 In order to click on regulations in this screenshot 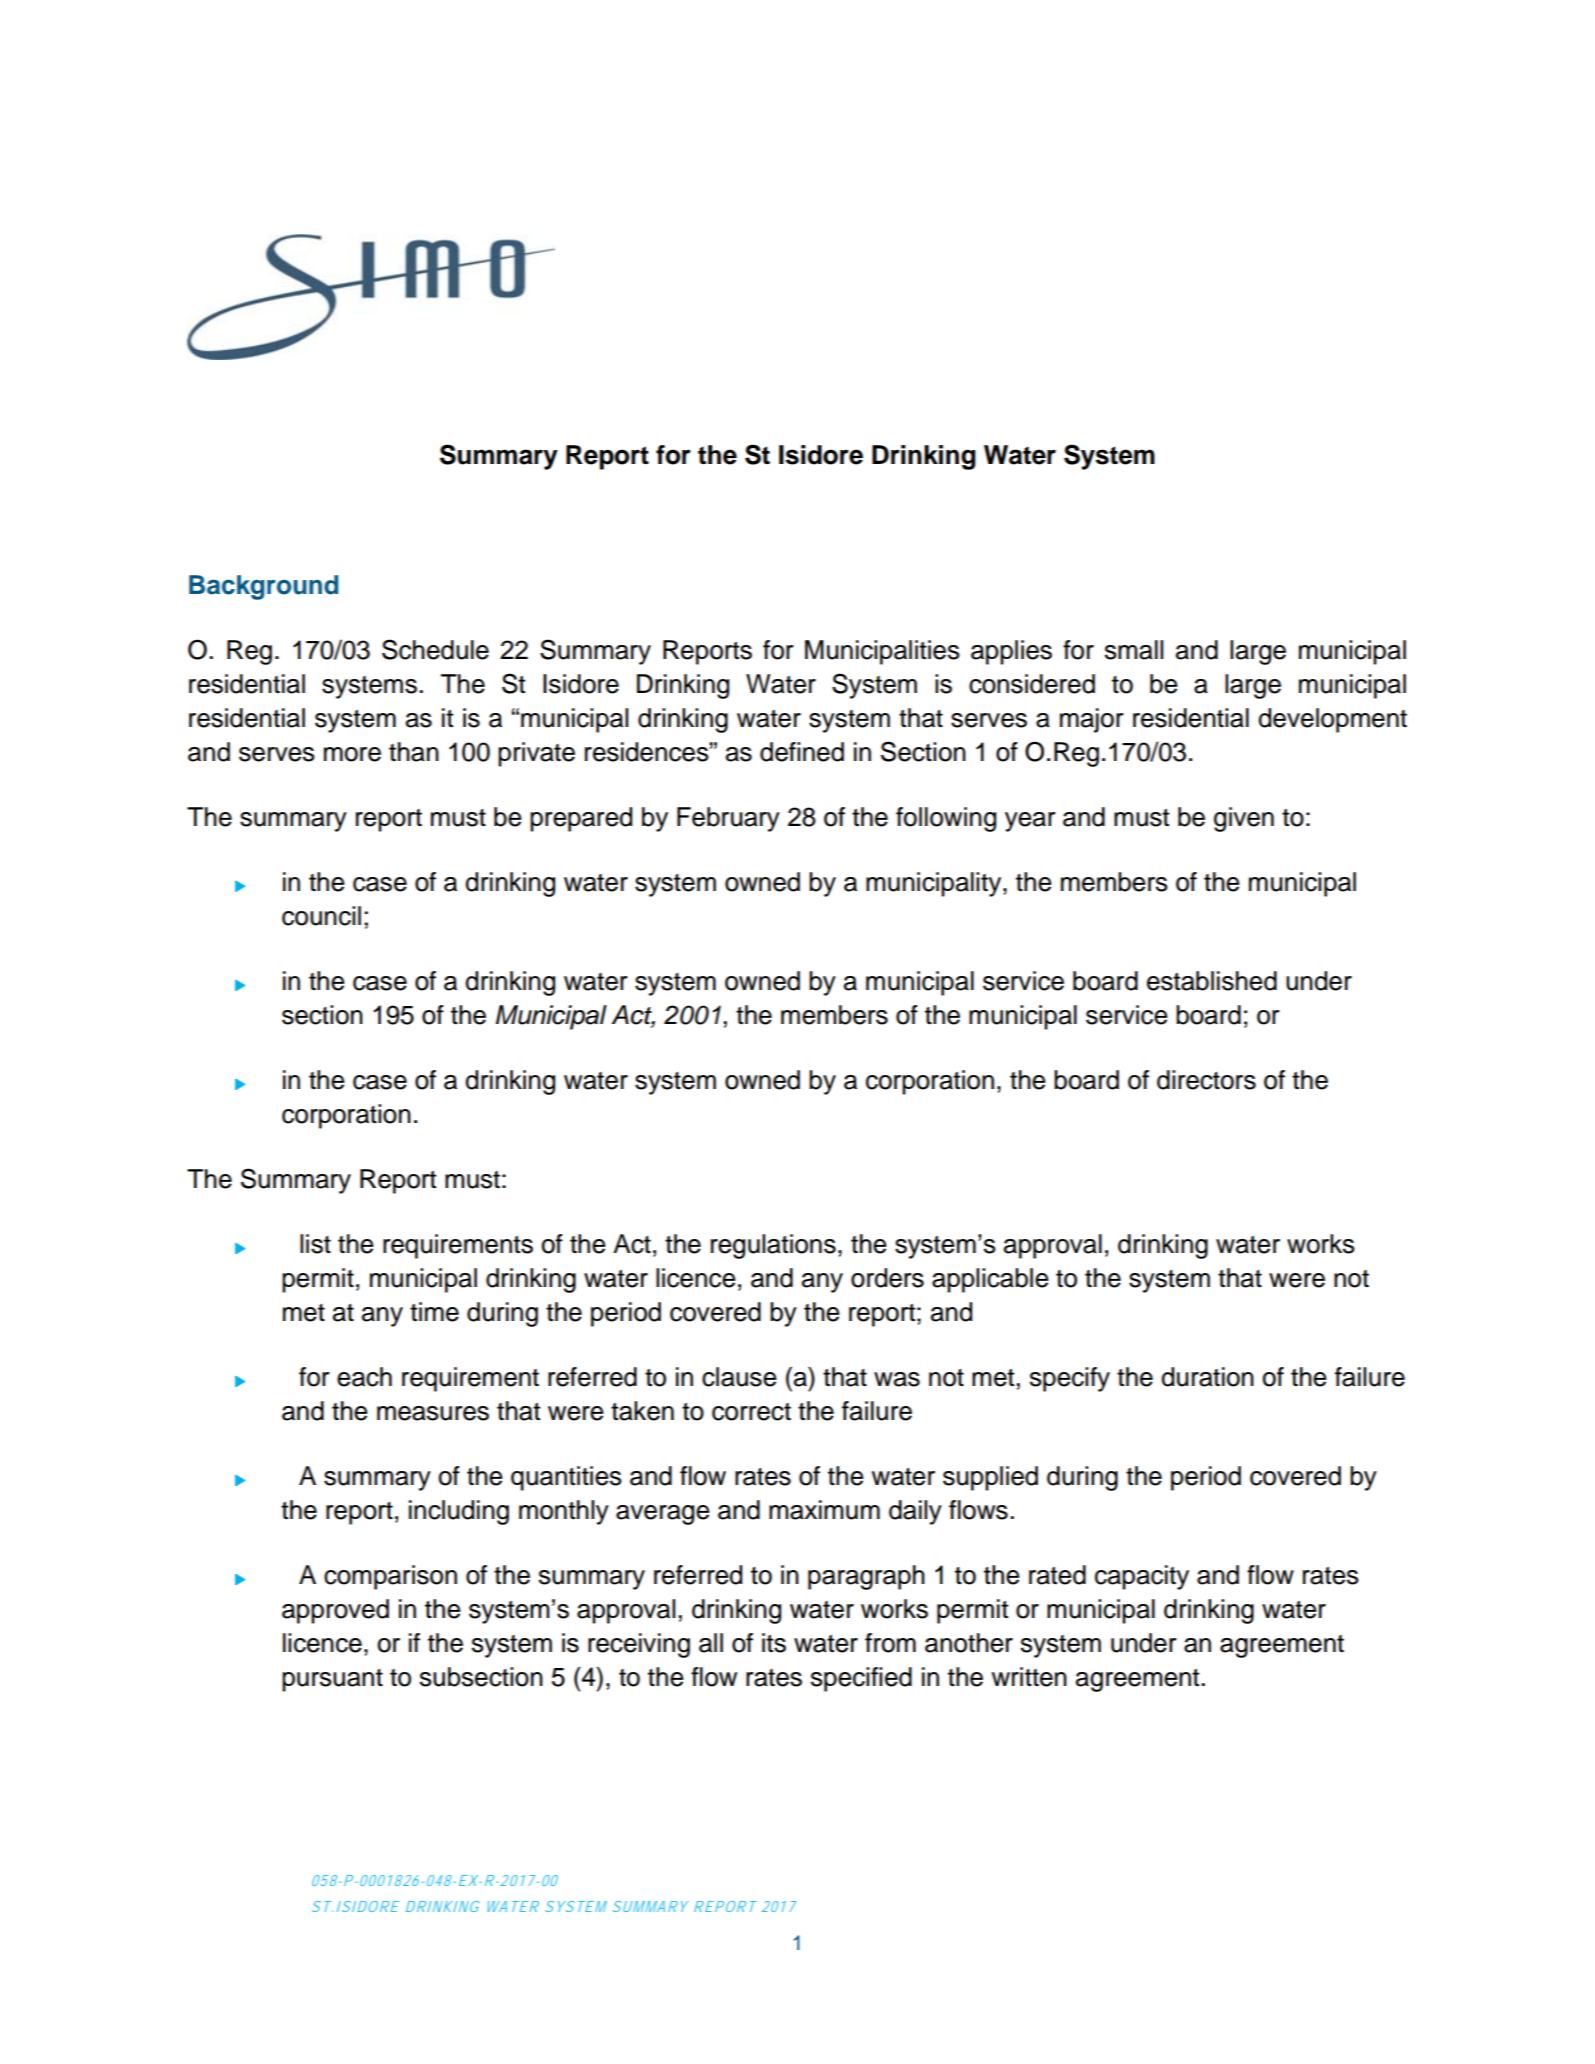, I will do `click(773, 1246)`.
